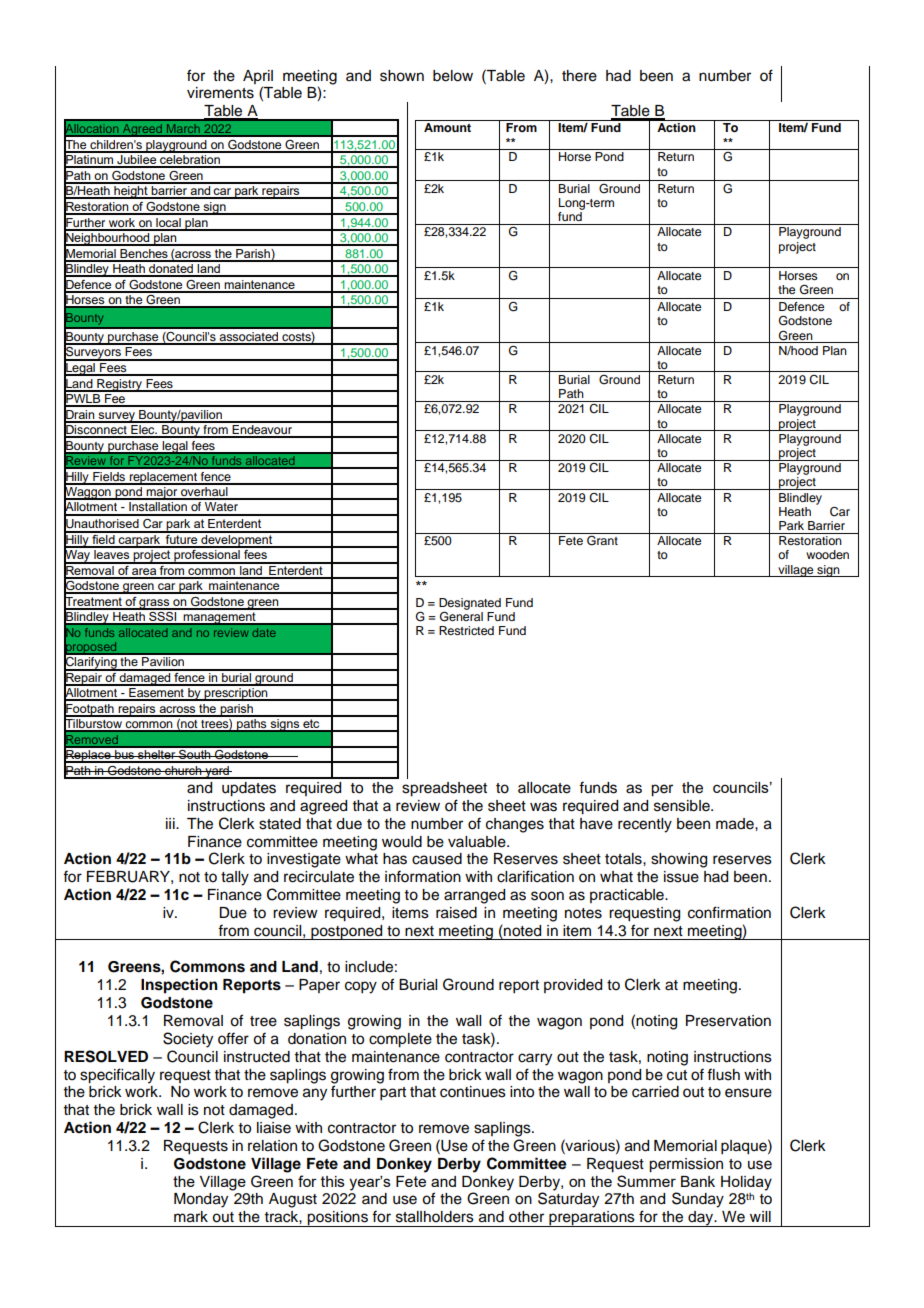 The image size is (924, 1308). What do you see at coordinates (746, 1183) in the screenshot?
I see `Holiday` at bounding box center [746, 1183].
